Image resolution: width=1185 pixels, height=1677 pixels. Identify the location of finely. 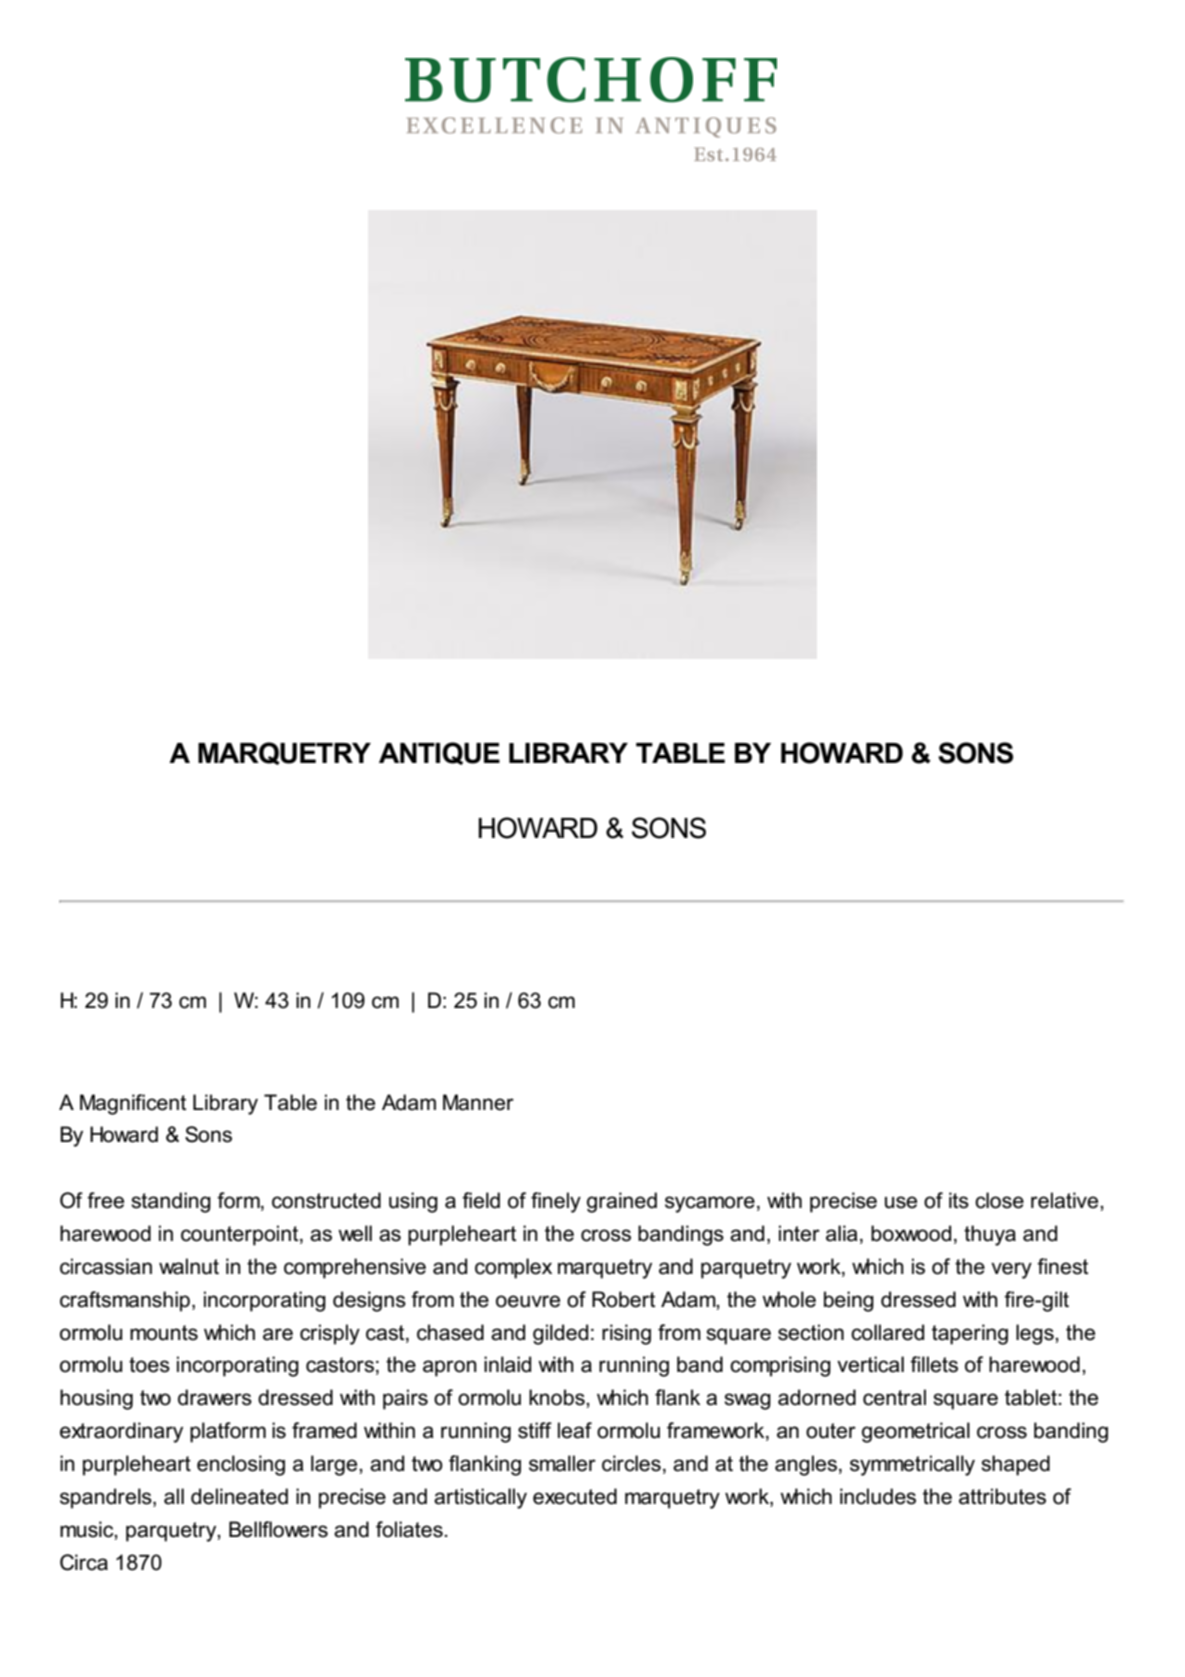
(556, 1202).
